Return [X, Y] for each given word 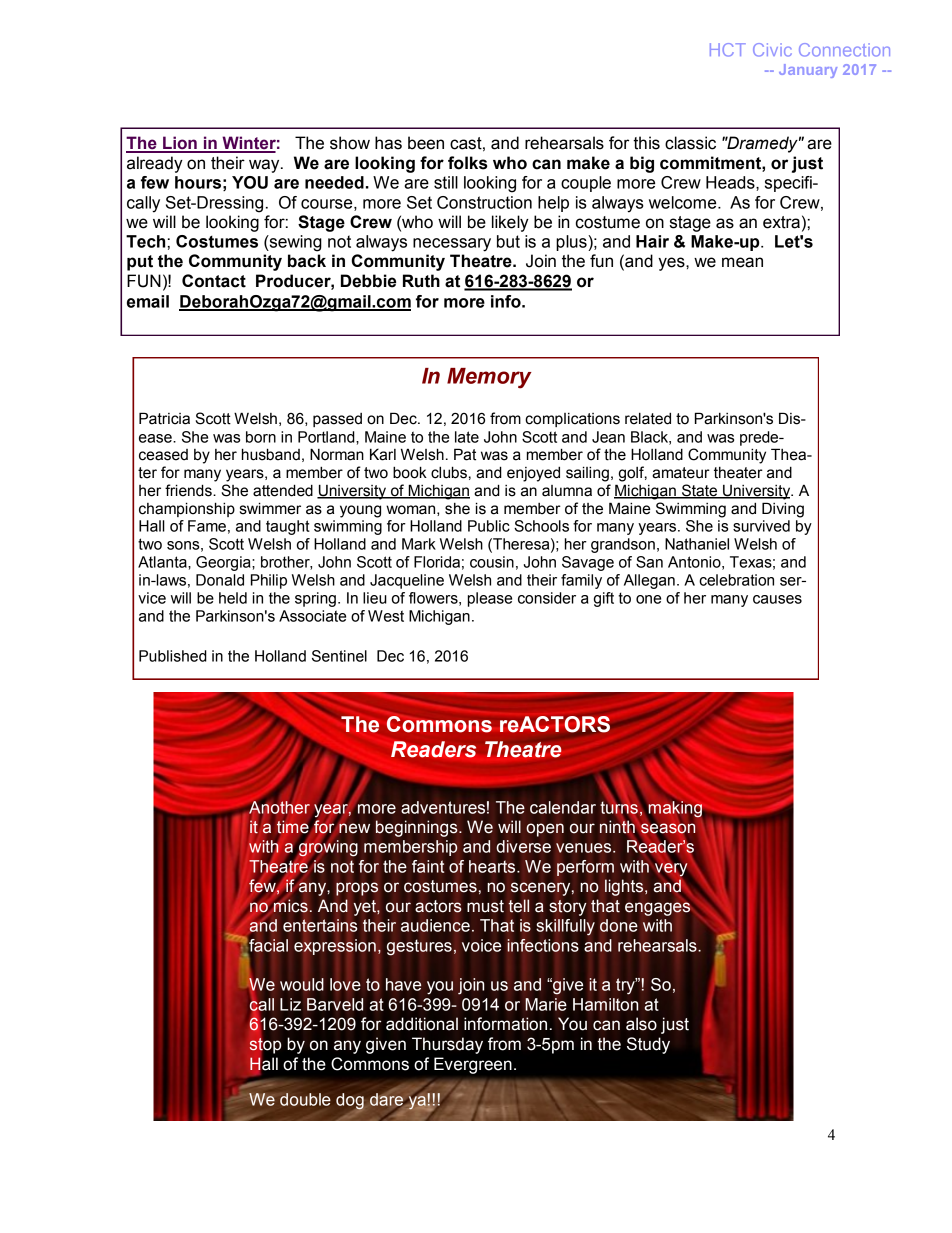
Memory [489, 378]
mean [742, 262]
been [426, 143]
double [305, 1099]
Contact [214, 281]
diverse [523, 846]
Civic [772, 50]
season [668, 829]
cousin [492, 562]
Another [279, 806]
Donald [220, 580]
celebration [736, 580]
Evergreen [473, 1065]
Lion [180, 144]
